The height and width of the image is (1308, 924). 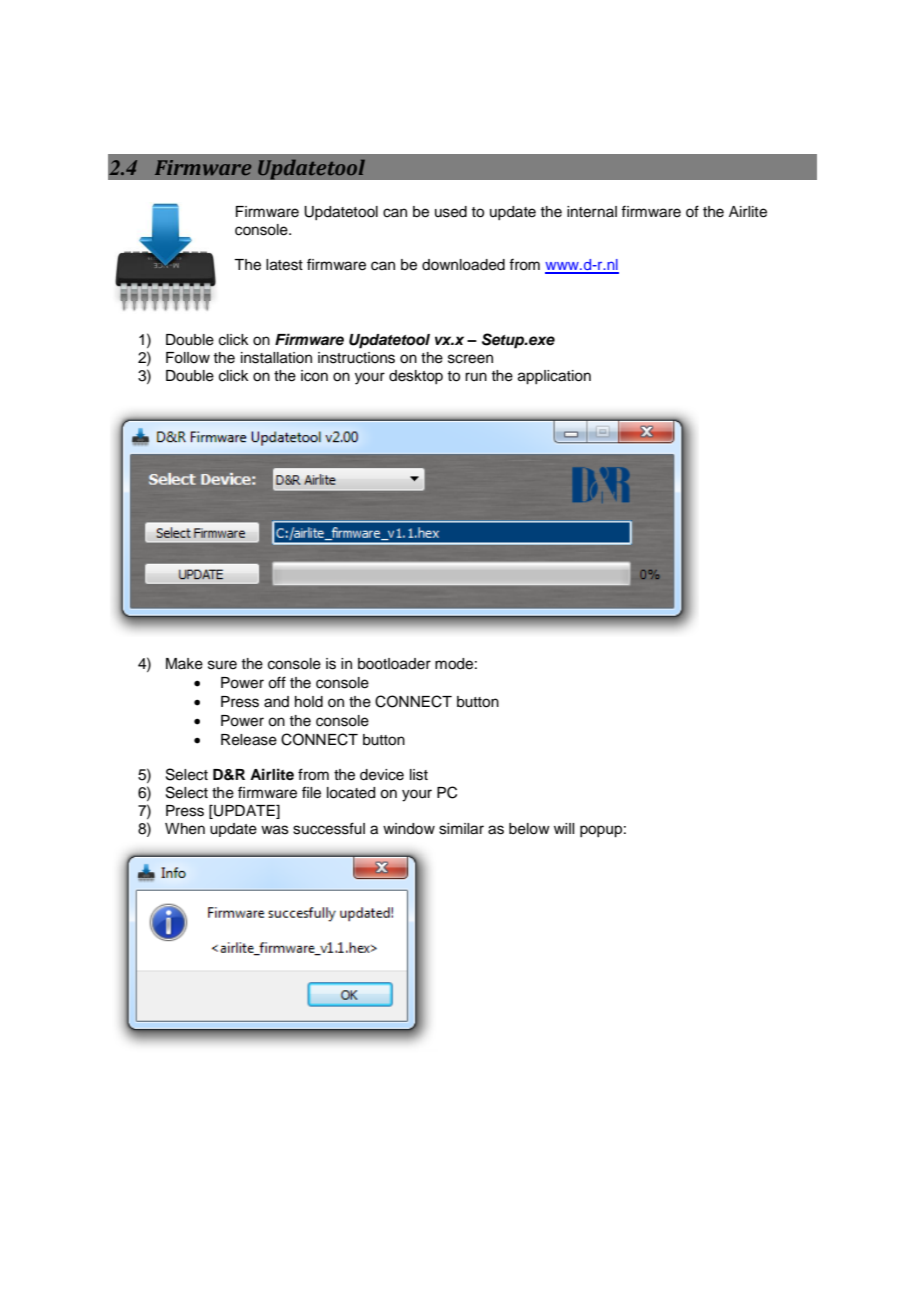 I want to click on was, so click(x=275, y=830).
